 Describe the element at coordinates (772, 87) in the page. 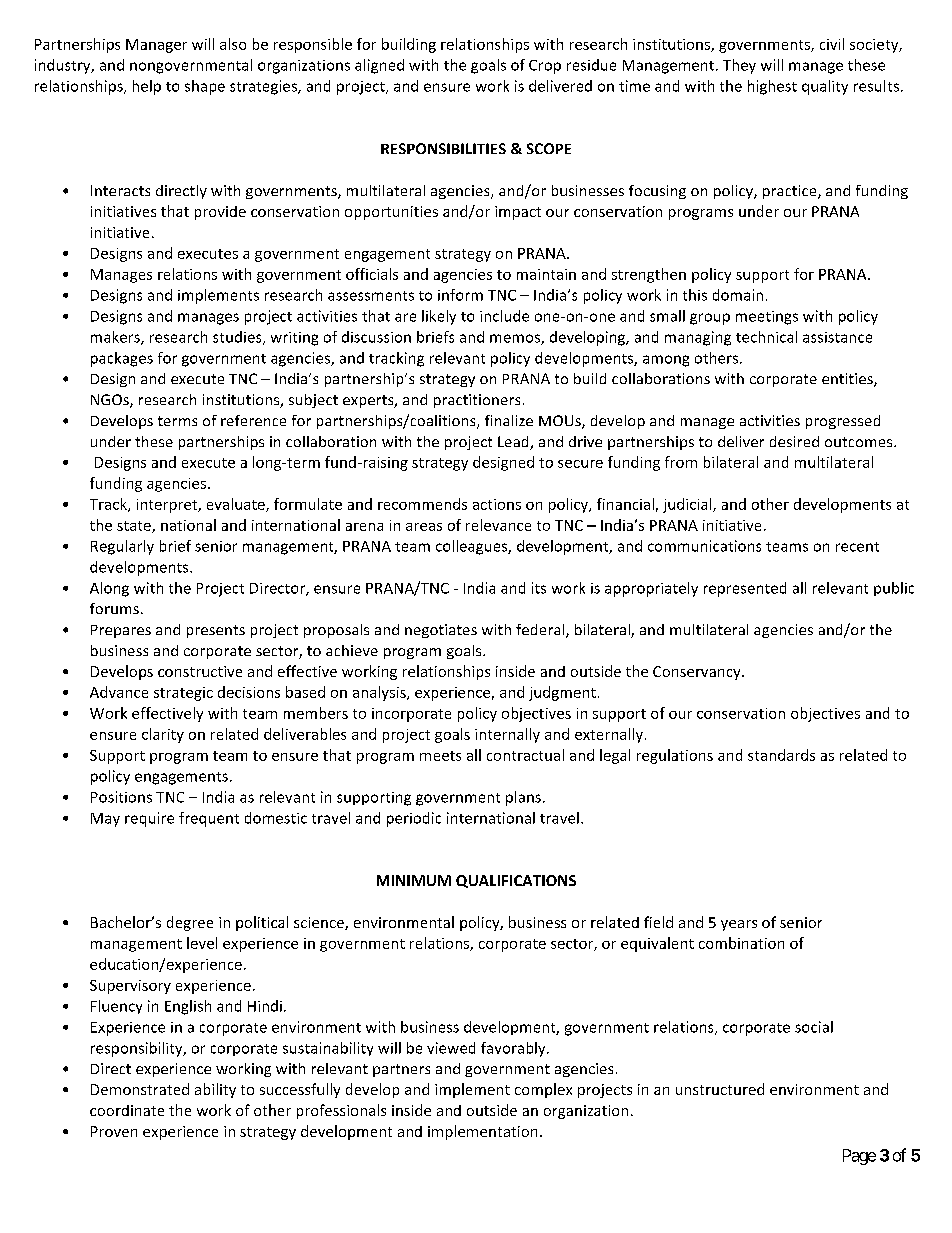

I see `highest` at that location.
